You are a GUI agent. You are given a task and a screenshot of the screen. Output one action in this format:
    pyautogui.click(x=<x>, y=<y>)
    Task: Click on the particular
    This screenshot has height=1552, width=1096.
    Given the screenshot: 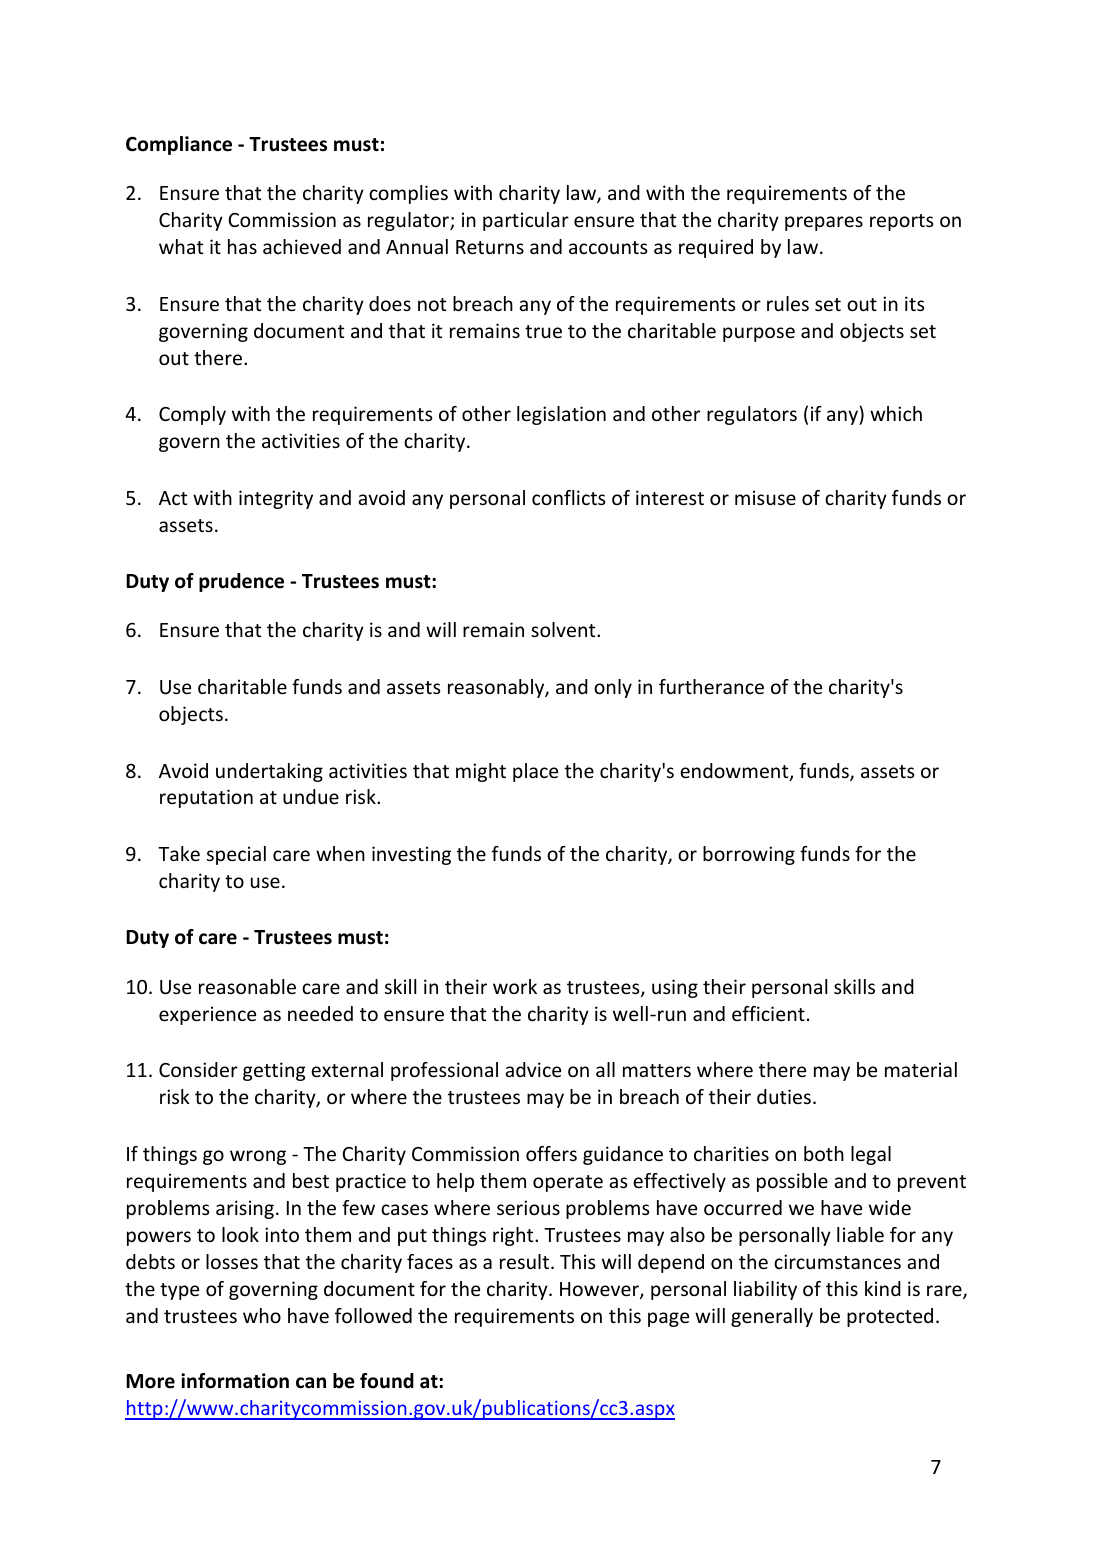 What is the action you would take?
    pyautogui.click(x=526, y=221)
